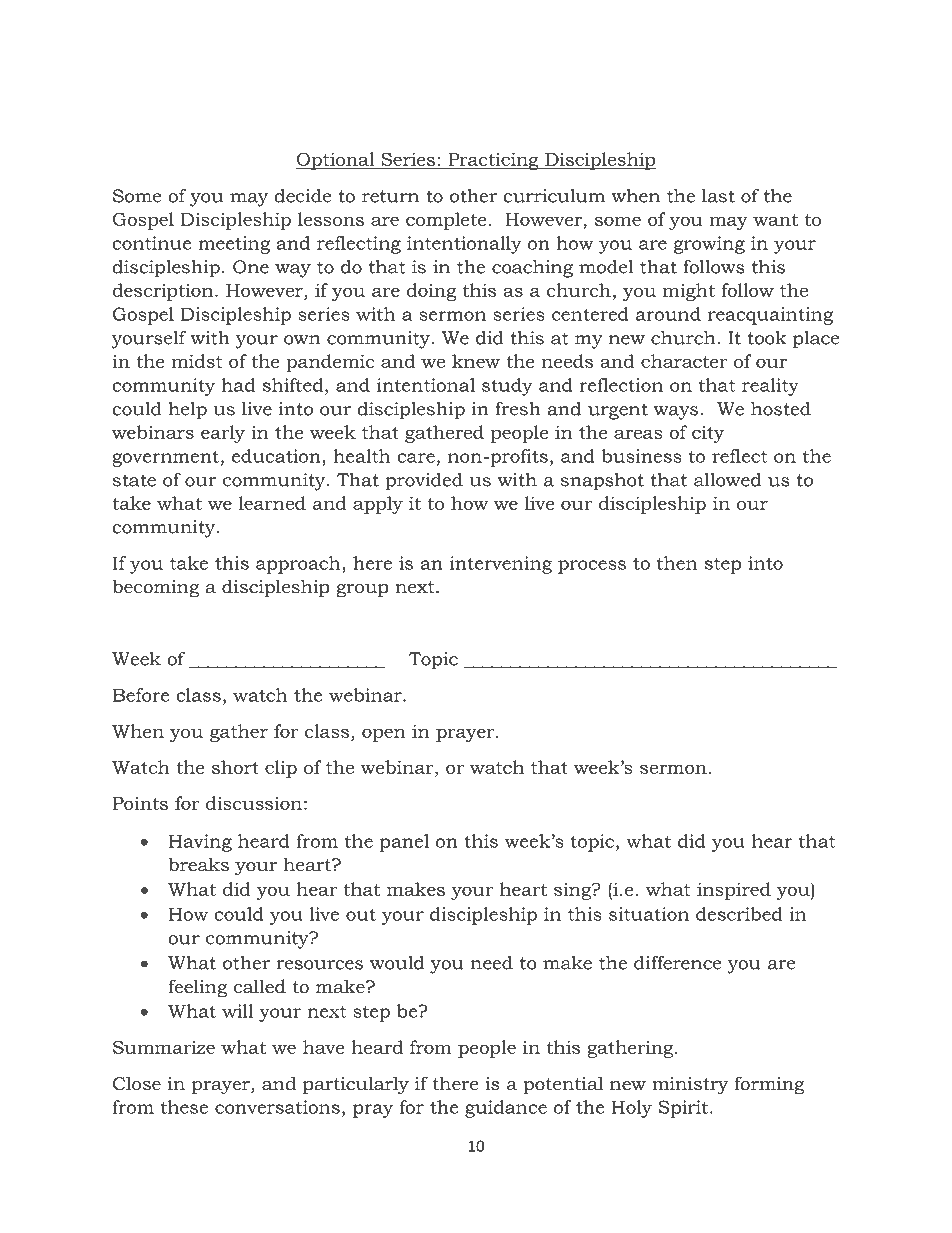  Describe the element at coordinates (184, 1107) in the page. I see `these` at that location.
